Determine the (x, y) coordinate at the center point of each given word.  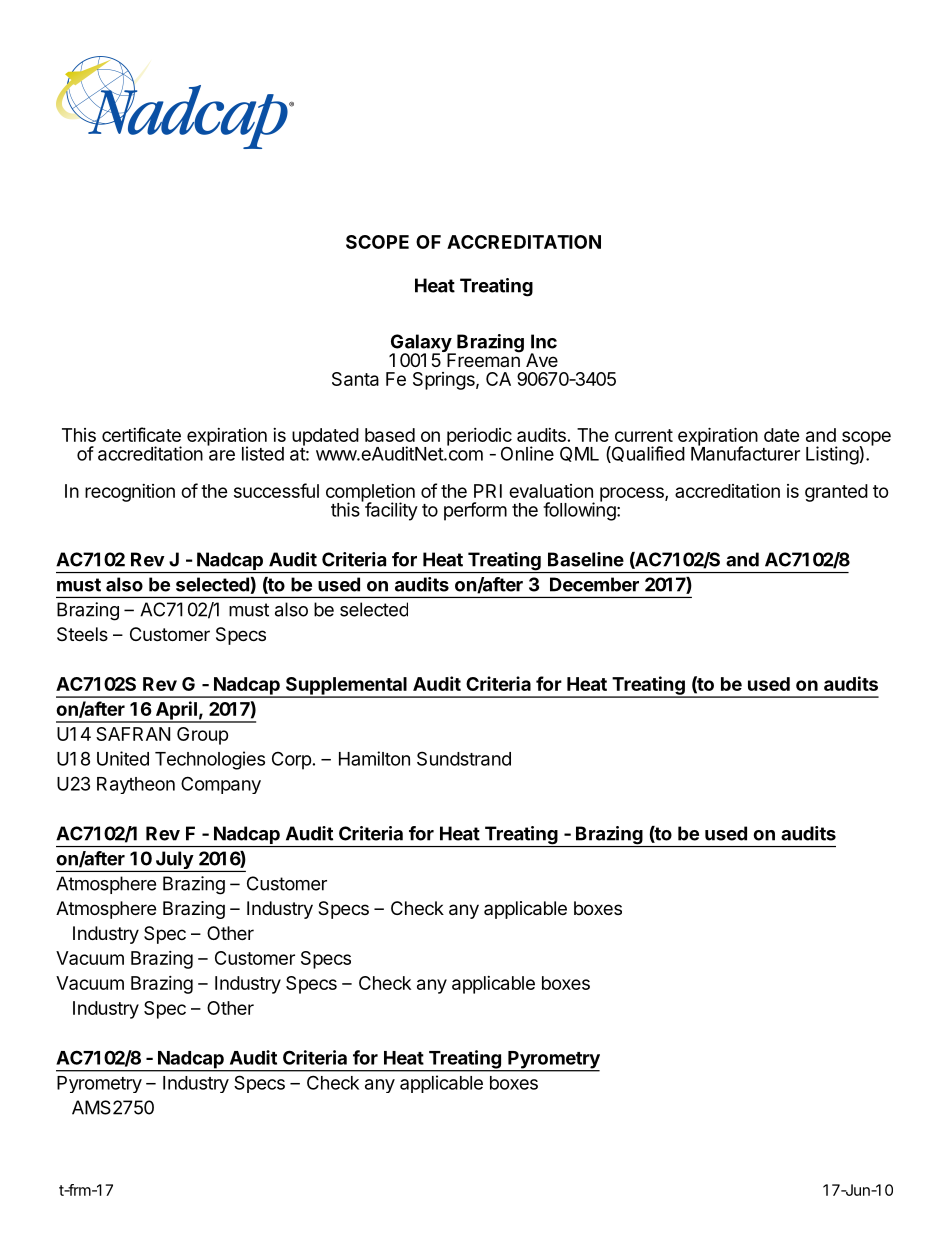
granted (836, 493)
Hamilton (374, 758)
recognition (130, 493)
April (176, 711)
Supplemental (346, 687)
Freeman (483, 359)
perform (475, 511)
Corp (292, 760)
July (174, 861)
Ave (542, 360)
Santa (355, 379)
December (594, 584)
